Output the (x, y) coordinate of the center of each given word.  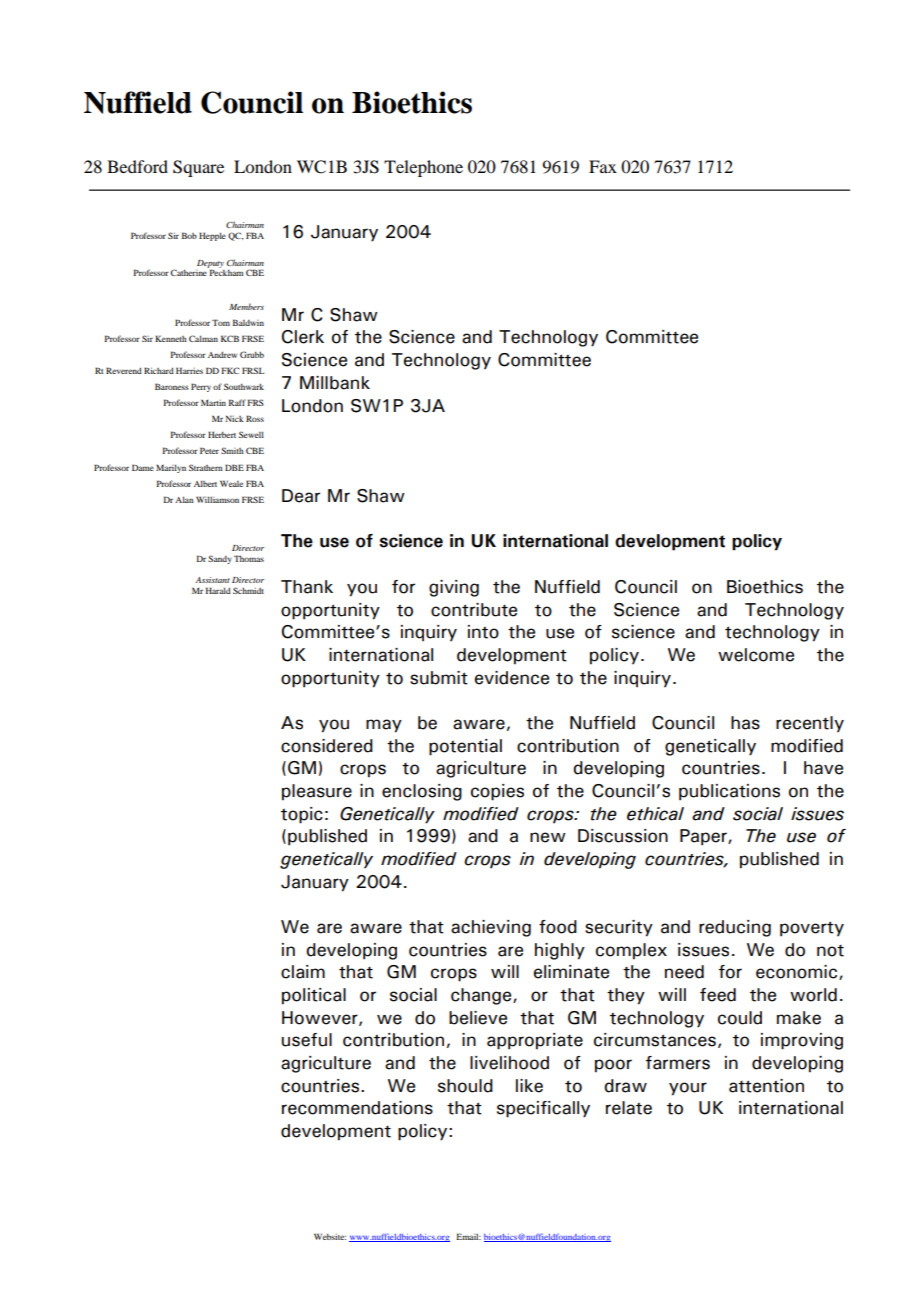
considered (327, 746)
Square (198, 168)
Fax (603, 166)
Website (330, 1236)
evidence (512, 678)
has (745, 723)
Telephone (423, 168)
